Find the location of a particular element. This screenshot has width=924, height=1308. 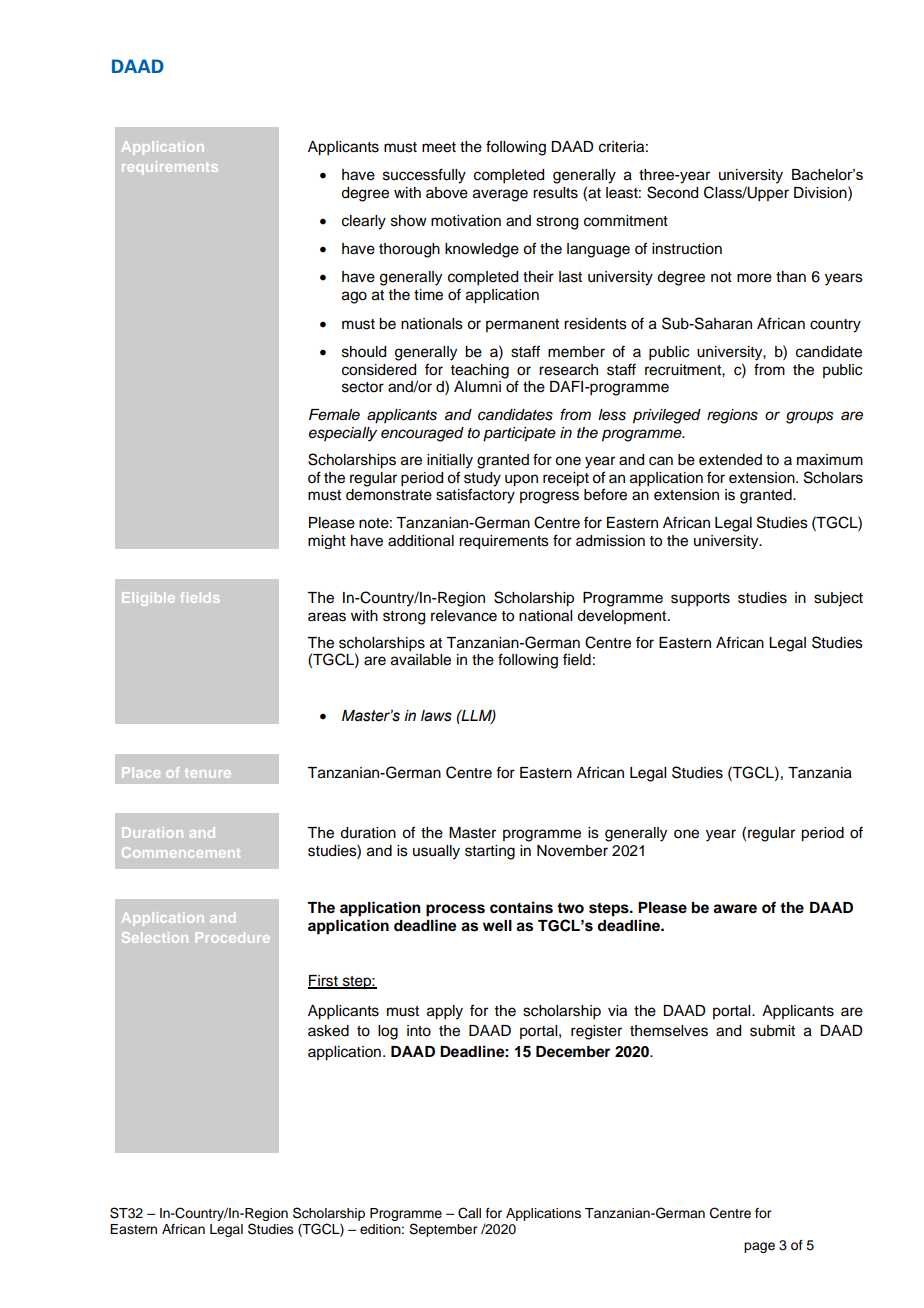

starting is located at coordinates (490, 852).
